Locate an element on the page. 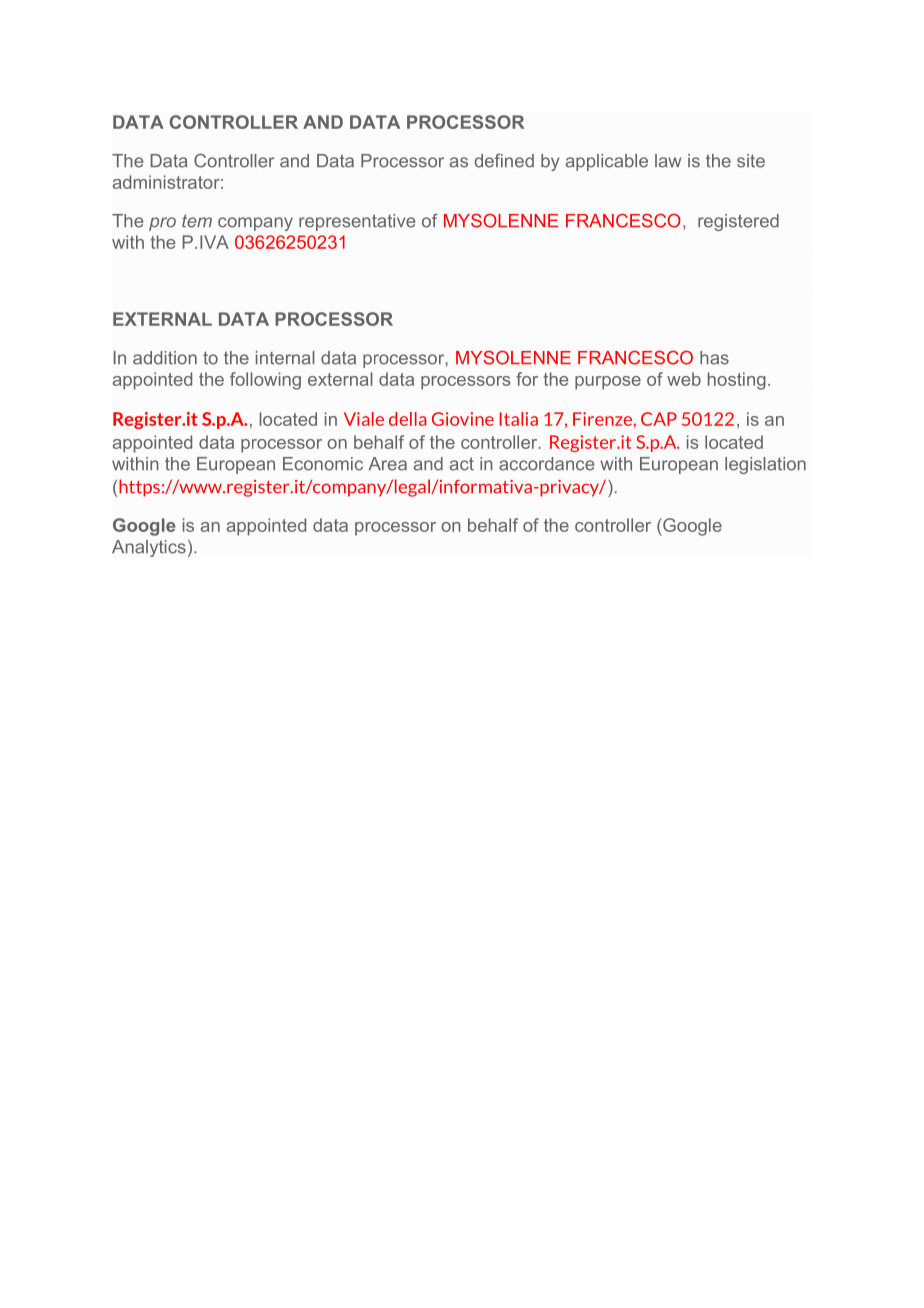 Image resolution: width=924 pixels, height=1308 pixels. web is located at coordinates (684, 379).
